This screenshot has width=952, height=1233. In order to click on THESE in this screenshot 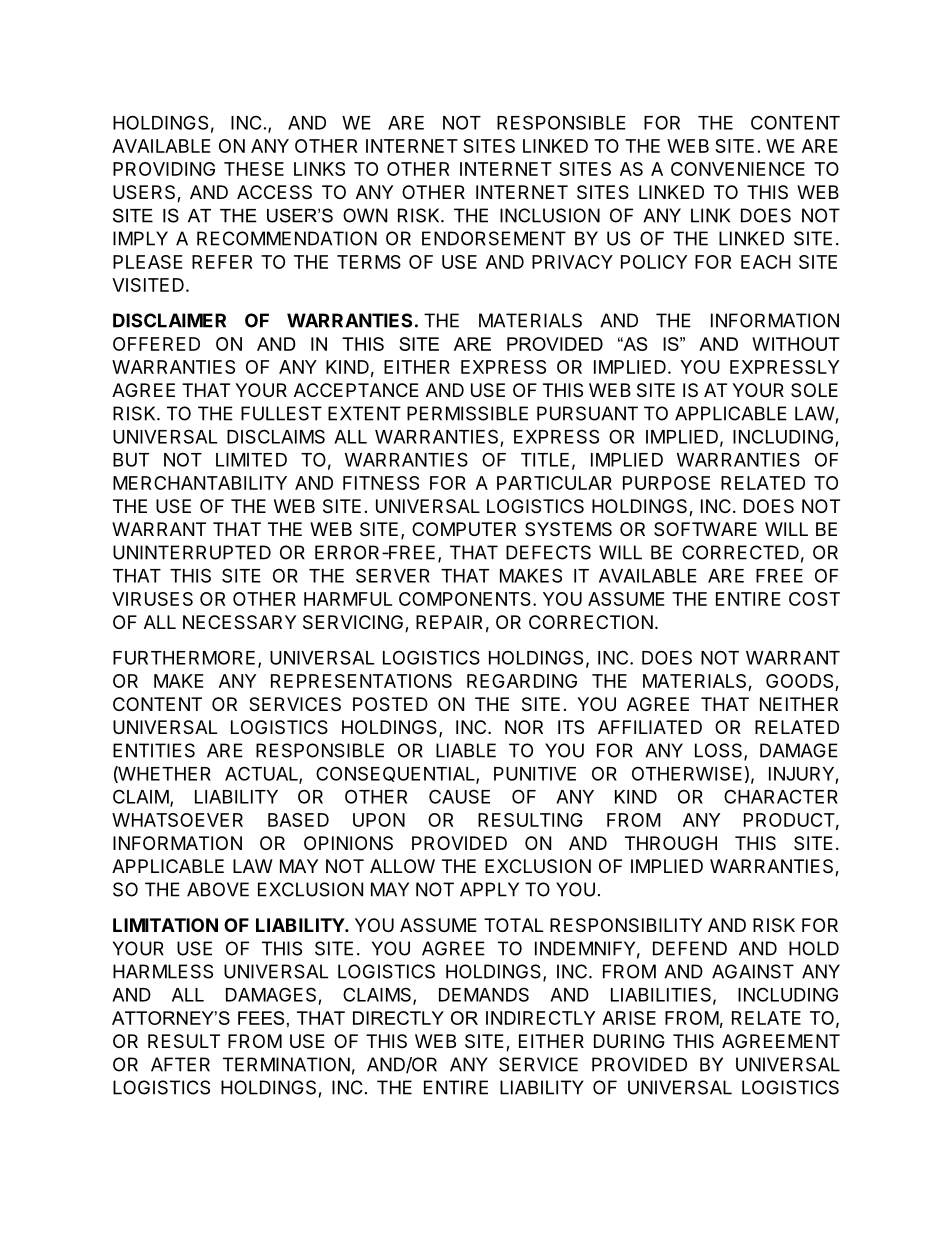, I will do `click(254, 169)`.
